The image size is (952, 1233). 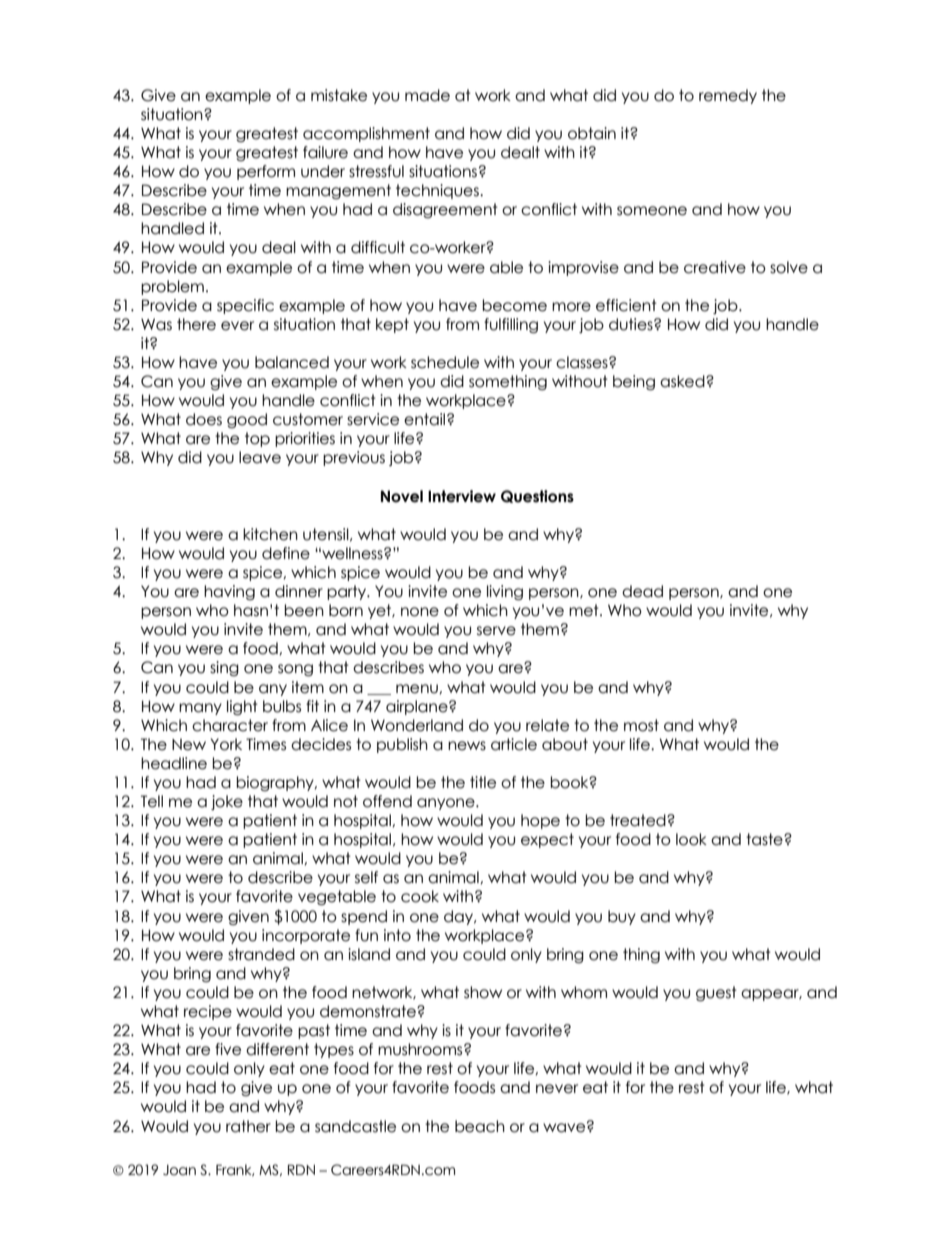 What do you see at coordinates (496, 631) in the document?
I see `serve` at bounding box center [496, 631].
